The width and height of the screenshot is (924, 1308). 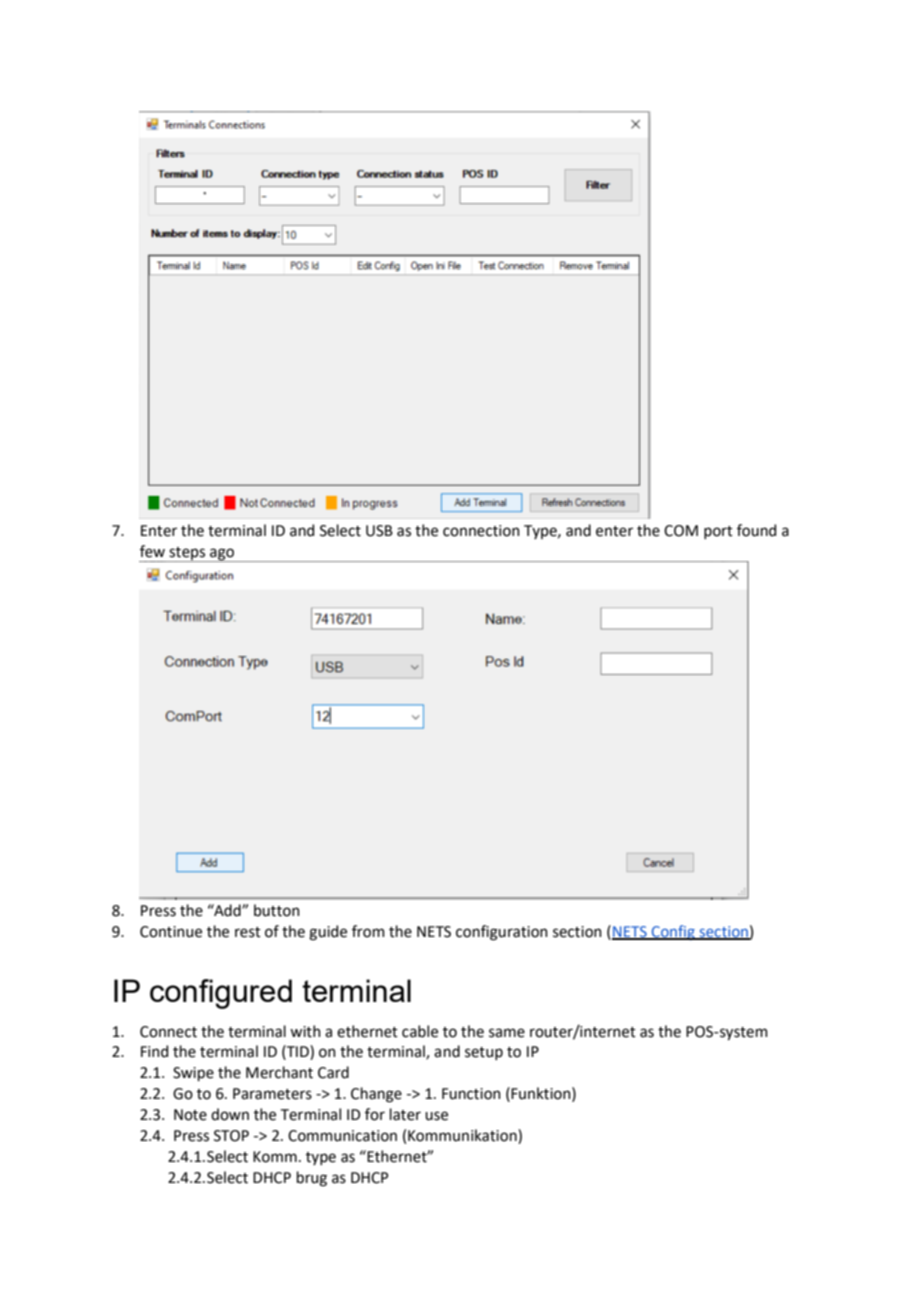 I want to click on found, so click(x=756, y=530).
